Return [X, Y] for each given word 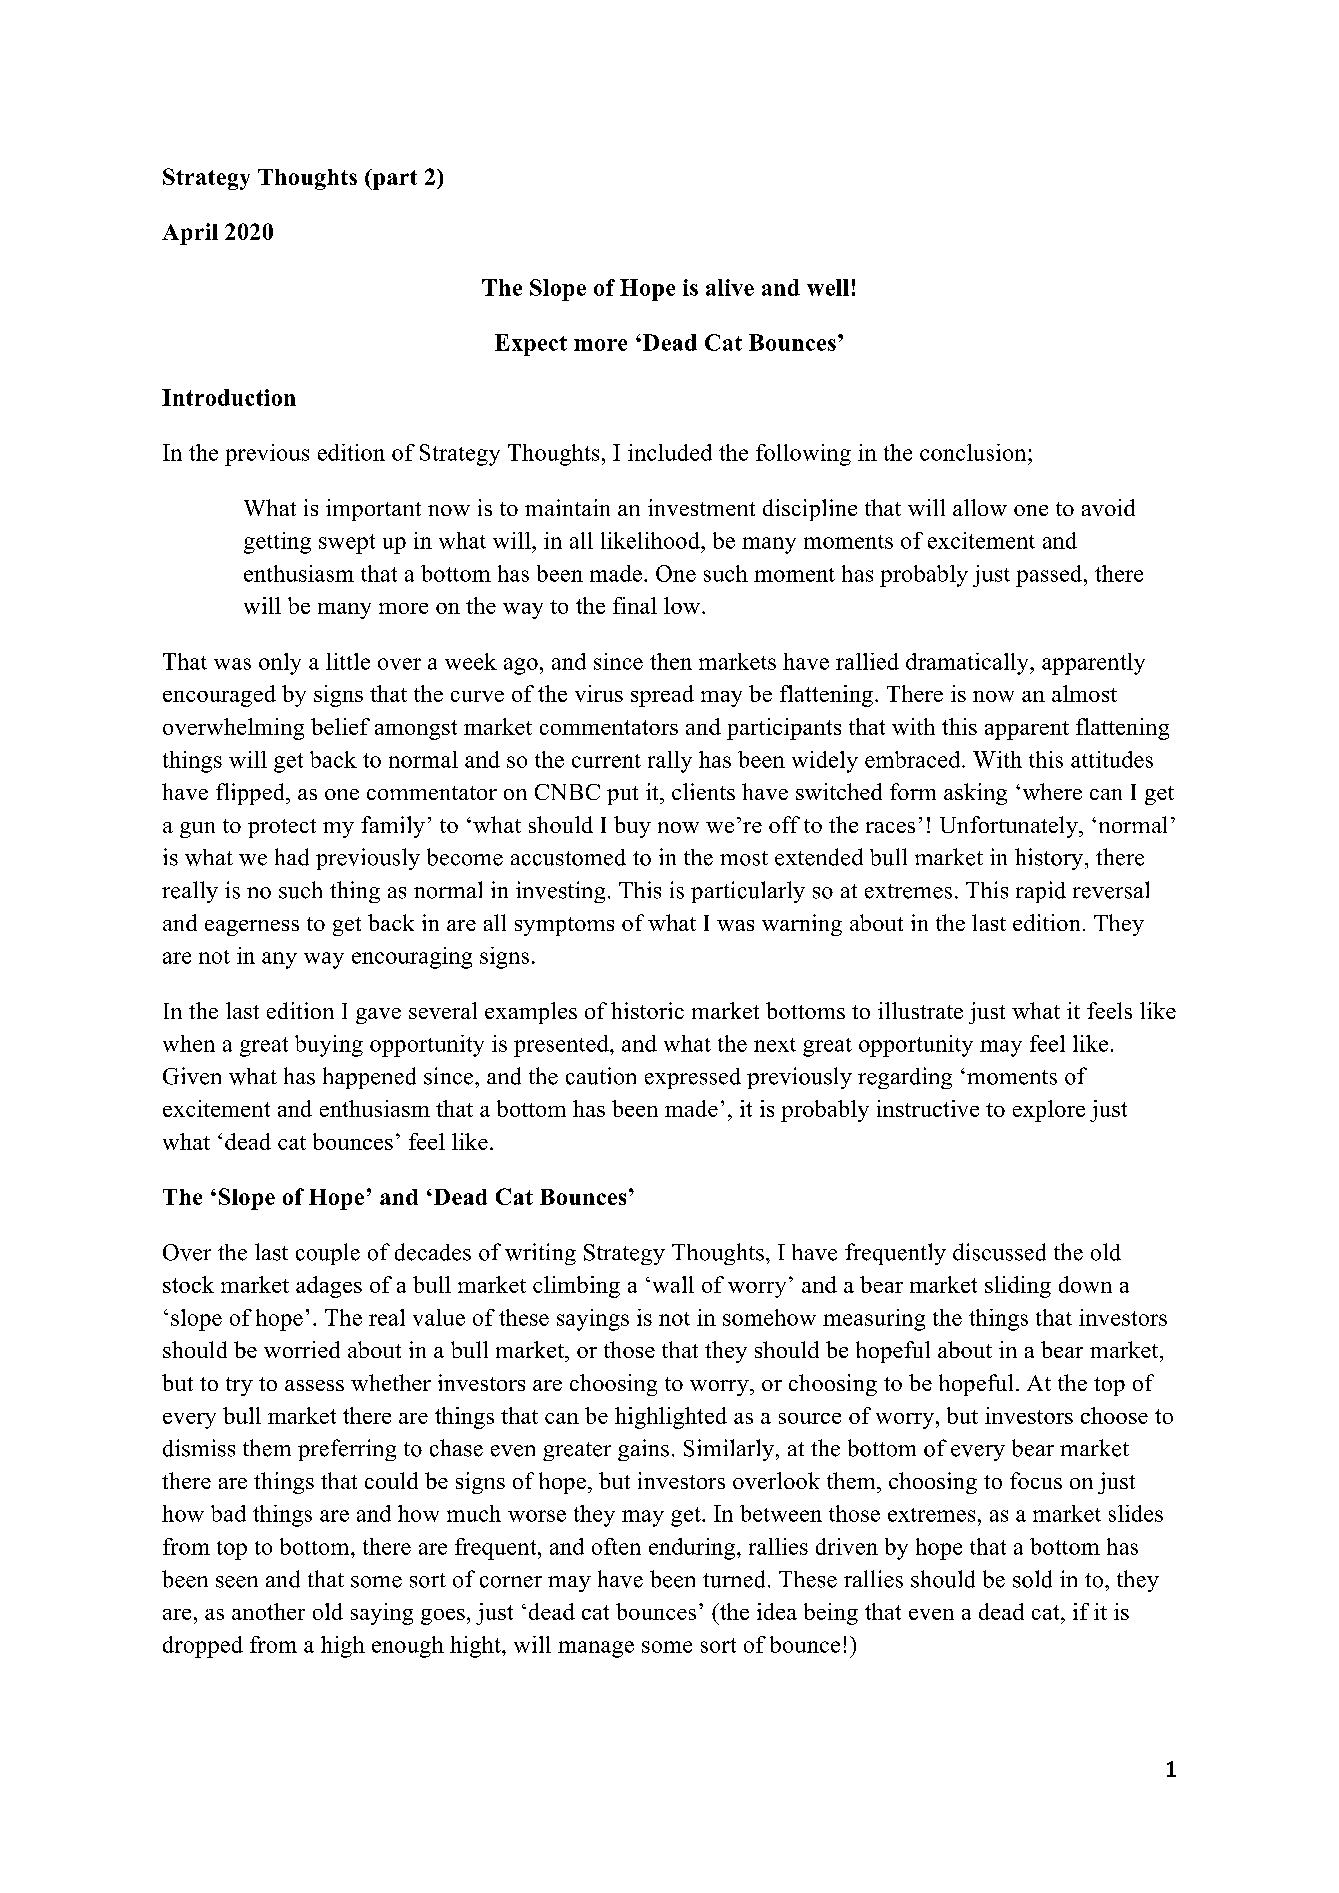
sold [1032, 1579]
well [828, 287]
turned [734, 1579]
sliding [1018, 1287]
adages [329, 1287]
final [635, 605]
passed [1050, 576]
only [280, 664]
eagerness [252, 928]
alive [730, 287]
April [190, 234]
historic [647, 1010]
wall [673, 1284]
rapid [1041, 892]
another [268, 1611]
